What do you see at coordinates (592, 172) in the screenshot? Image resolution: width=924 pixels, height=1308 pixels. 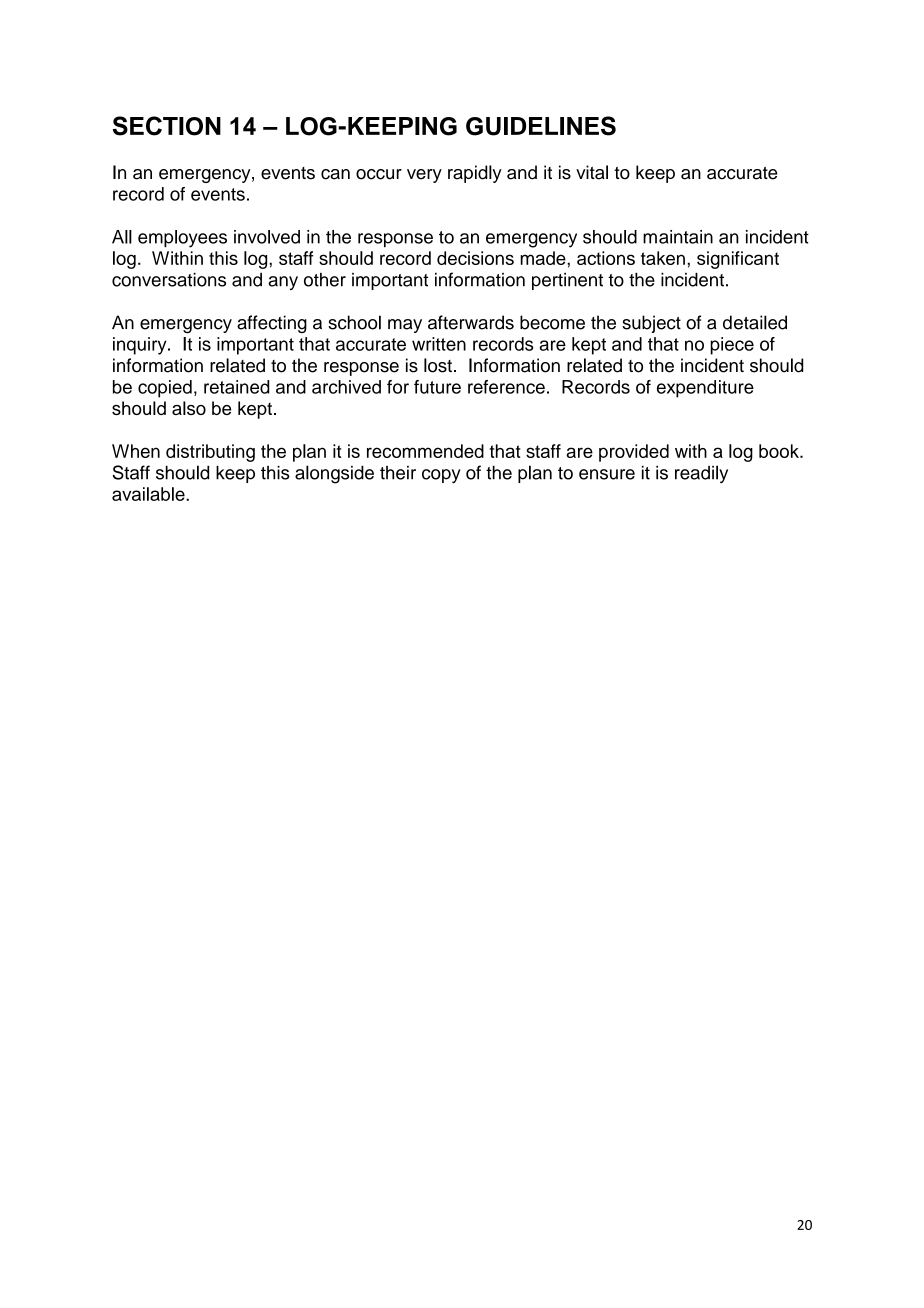 I see `vital` at bounding box center [592, 172].
